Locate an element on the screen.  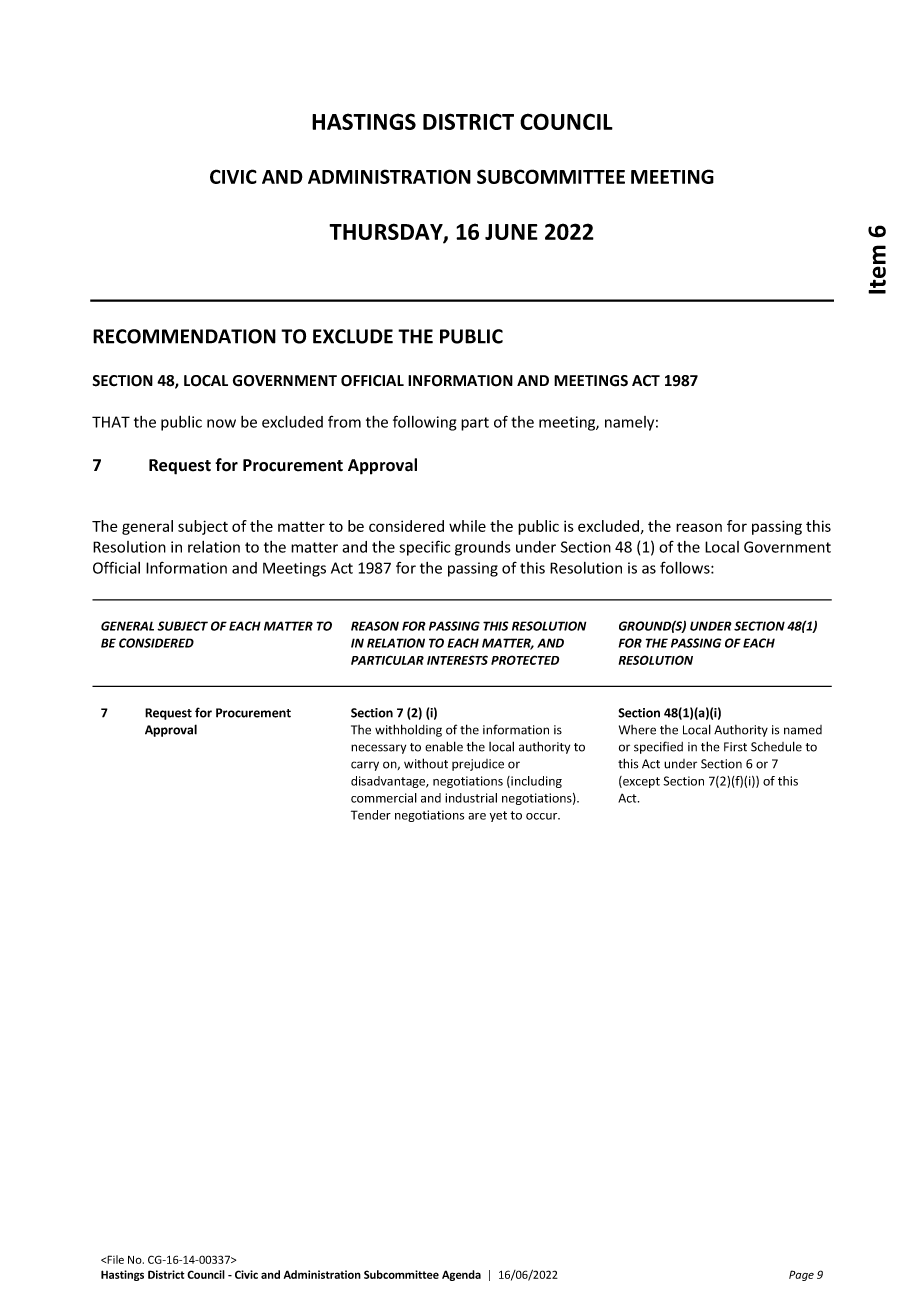
RECOMMENDATION is located at coordinates (184, 336).
